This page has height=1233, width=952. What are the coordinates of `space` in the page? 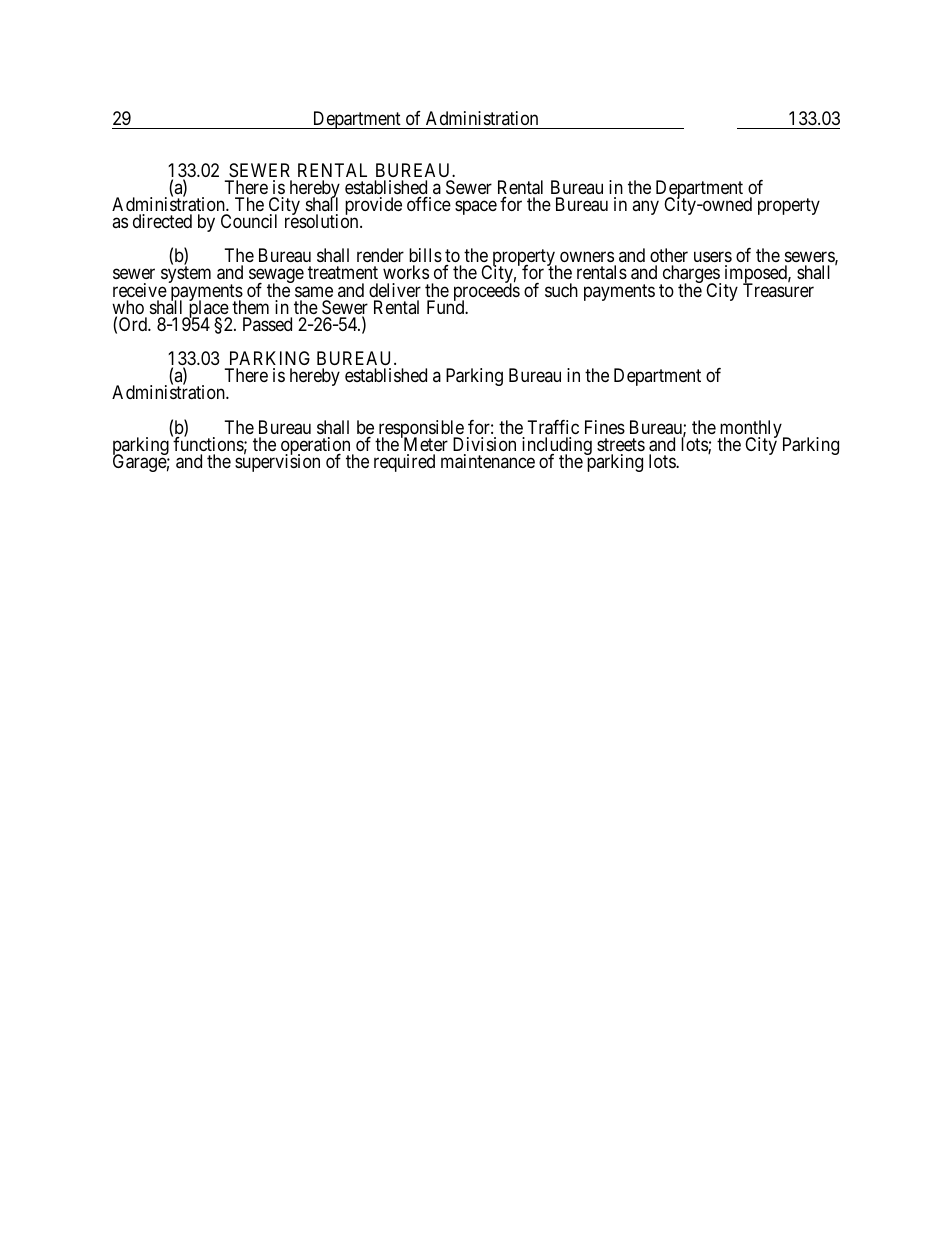 It's located at (476, 207).
